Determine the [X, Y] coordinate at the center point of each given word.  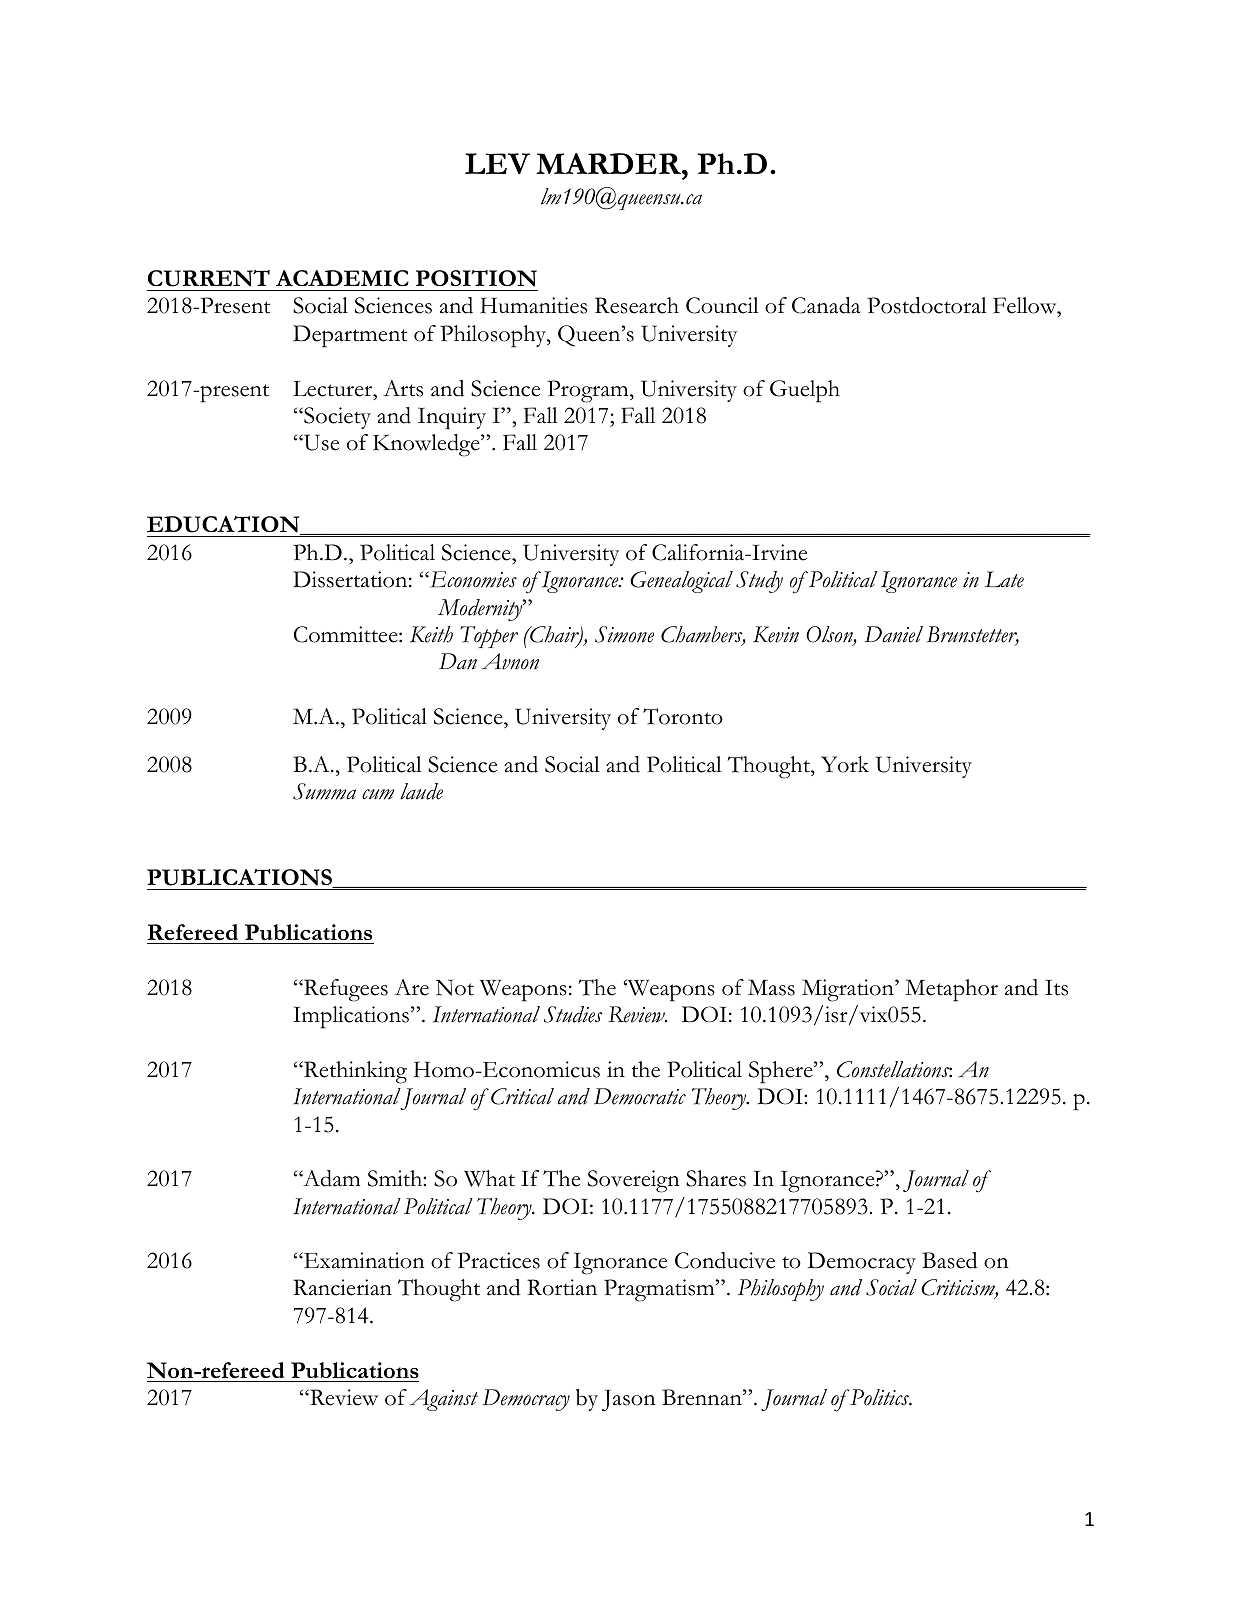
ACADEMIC [342, 278]
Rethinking [354, 1072]
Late [1004, 579]
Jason [628, 1400]
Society [336, 418]
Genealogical [681, 582]
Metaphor [951, 990]
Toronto [683, 716]
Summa [324, 791]
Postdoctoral [927, 305]
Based [949, 1260]
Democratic [640, 1096]
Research [637, 305]
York [845, 764]
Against [444, 1400]
